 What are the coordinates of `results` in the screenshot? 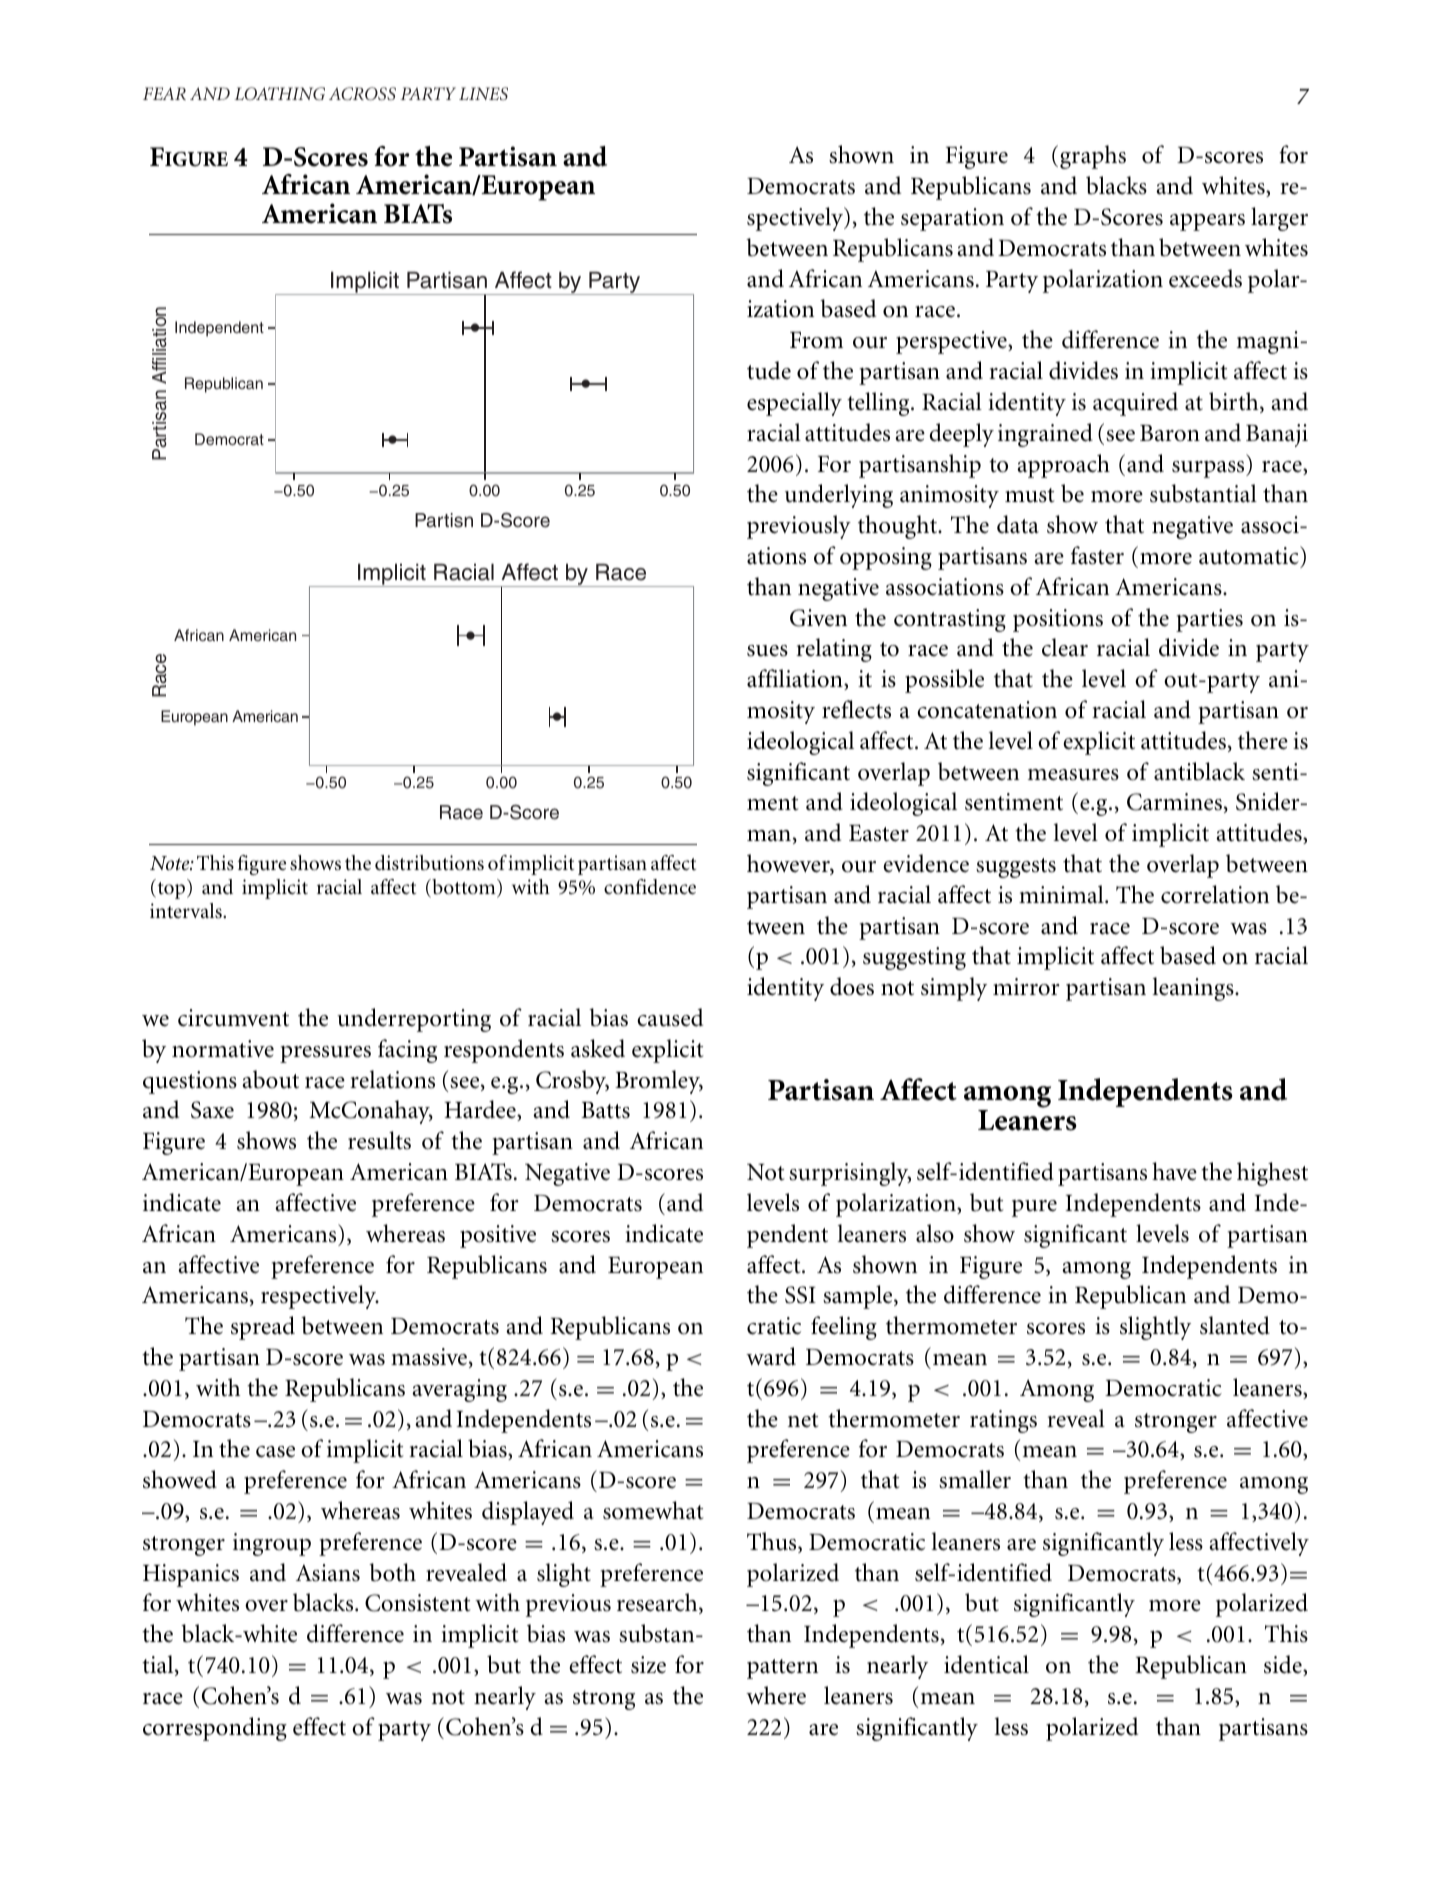 It's located at (379, 1140).
